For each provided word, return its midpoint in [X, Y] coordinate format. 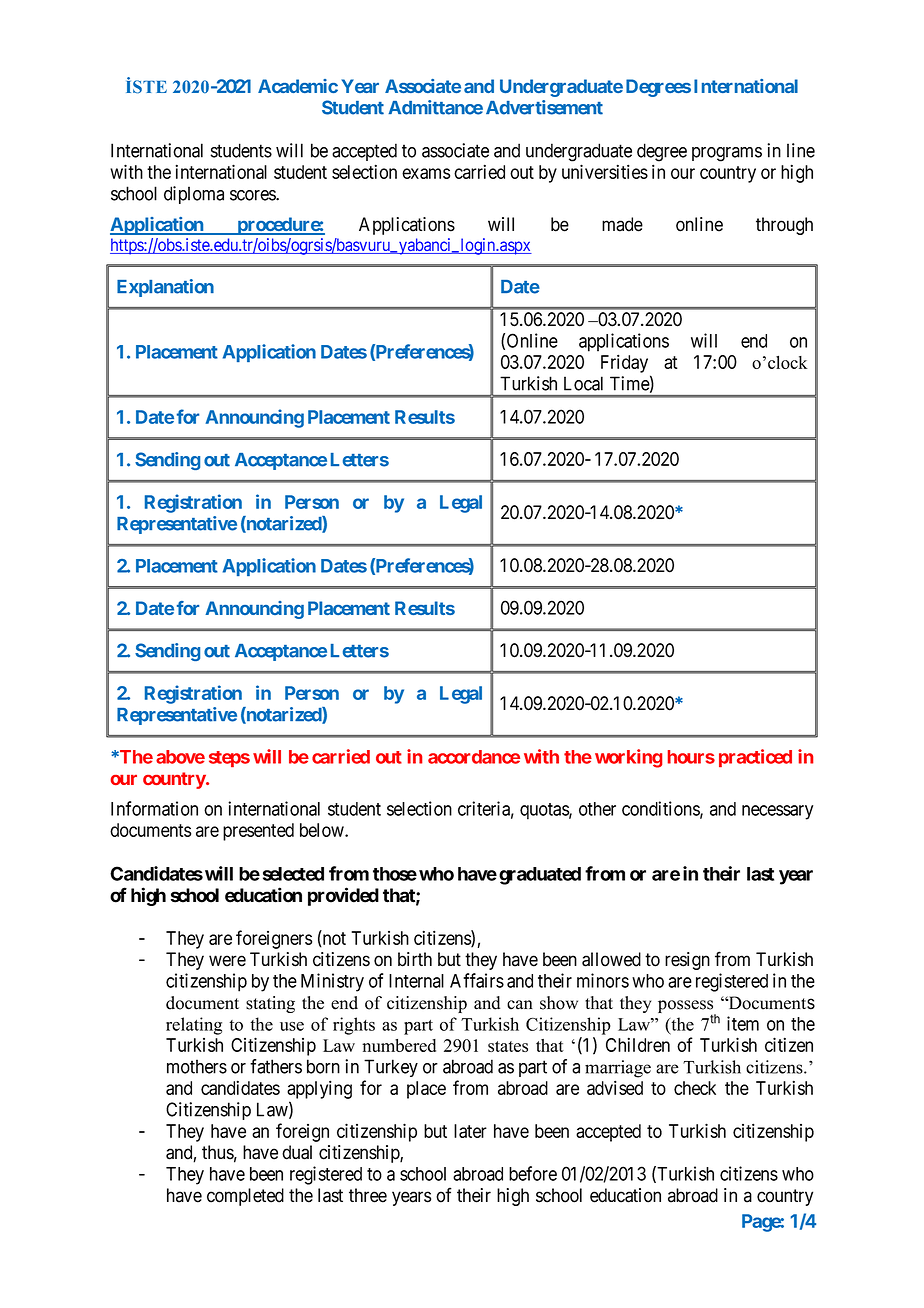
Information [154, 808]
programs [727, 154]
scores [253, 195]
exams [426, 173]
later [470, 1131]
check [695, 1088]
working [628, 758]
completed [245, 1197]
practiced [755, 758]
